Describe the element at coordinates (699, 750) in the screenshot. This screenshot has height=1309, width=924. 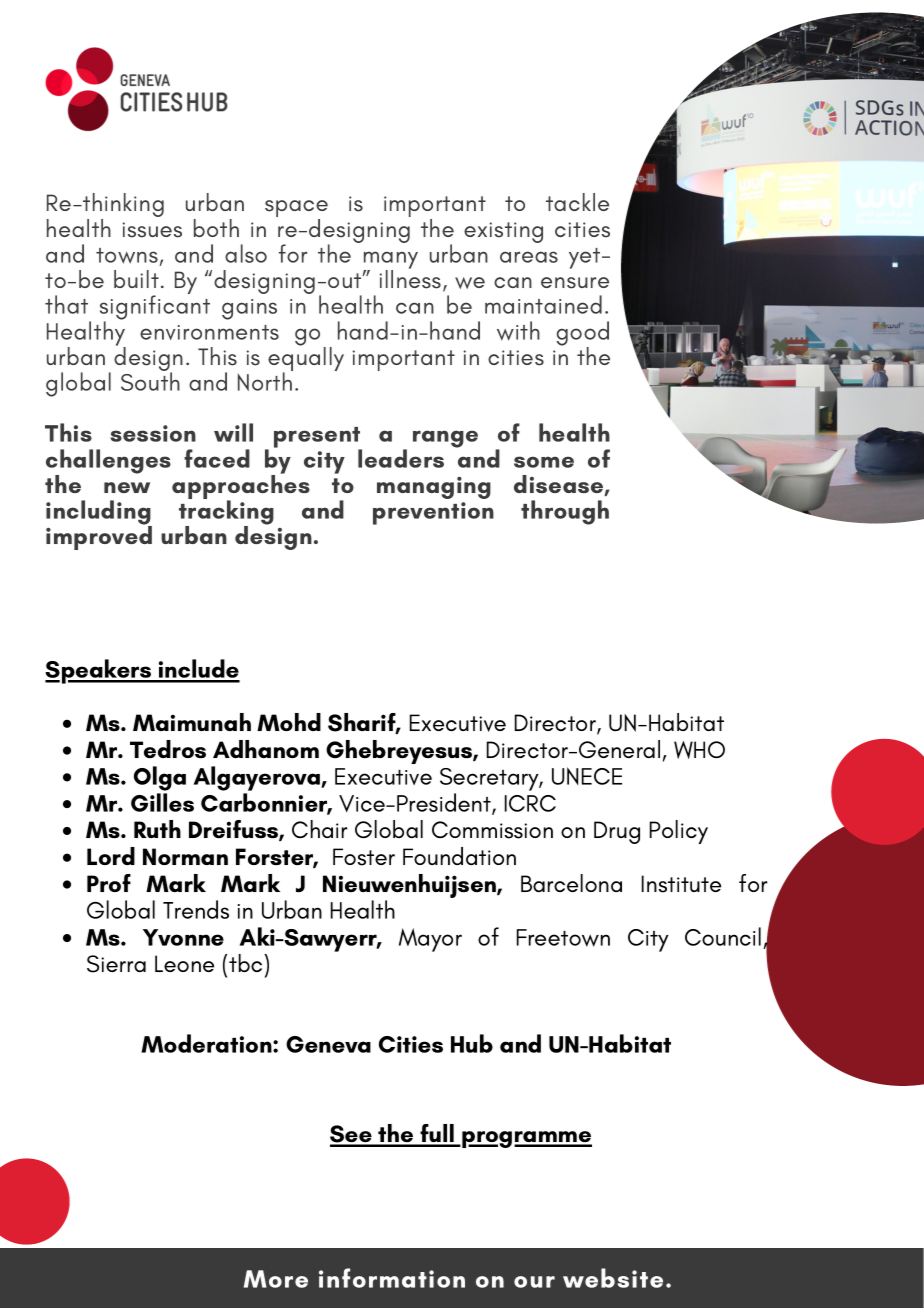
I see `WHO` at that location.
